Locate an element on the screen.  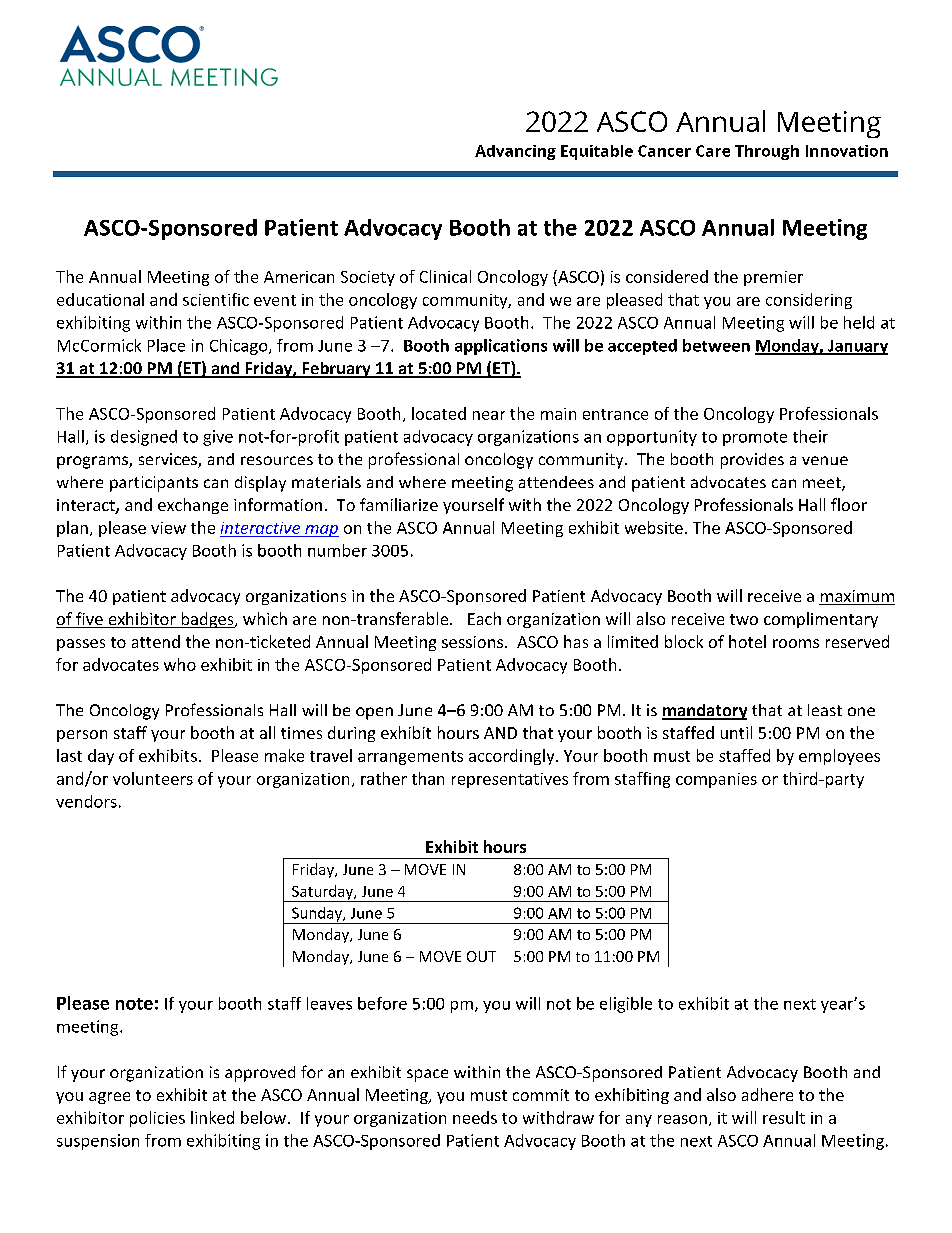
needs is located at coordinates (475, 1117).
